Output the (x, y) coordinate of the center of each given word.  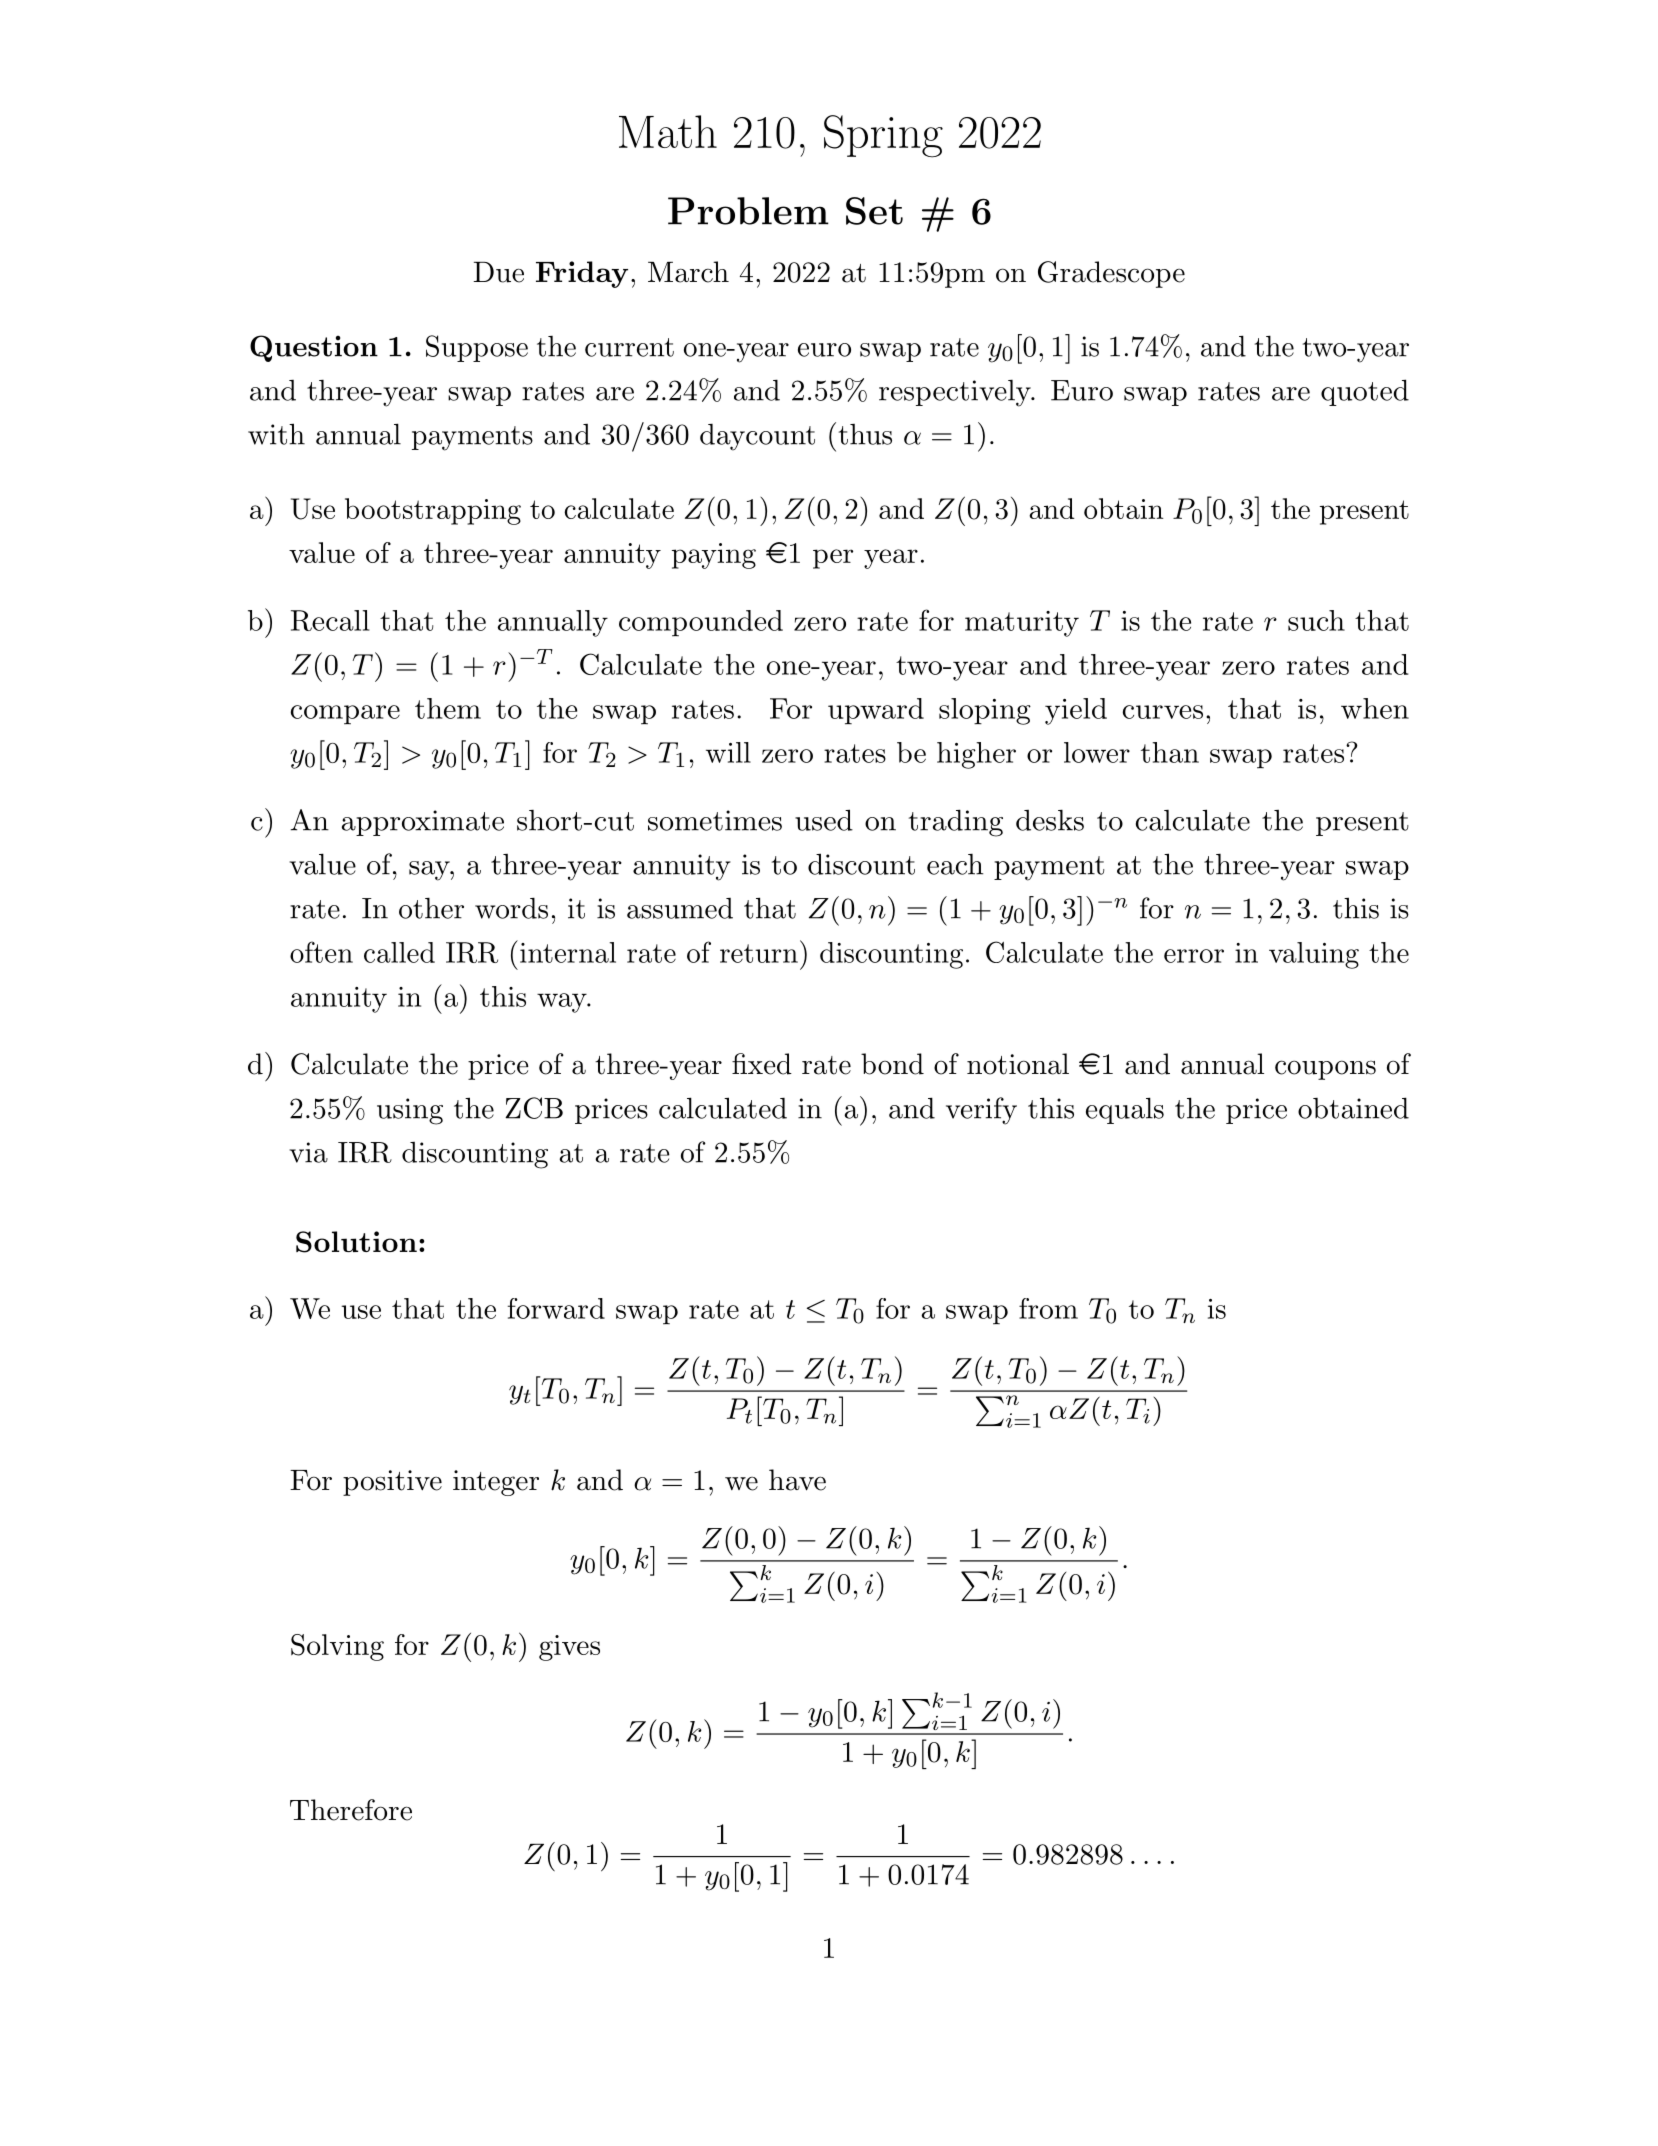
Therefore (351, 1810)
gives (569, 1648)
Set (874, 211)
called (399, 952)
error (1194, 956)
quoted (1365, 392)
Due (498, 272)
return (759, 953)
